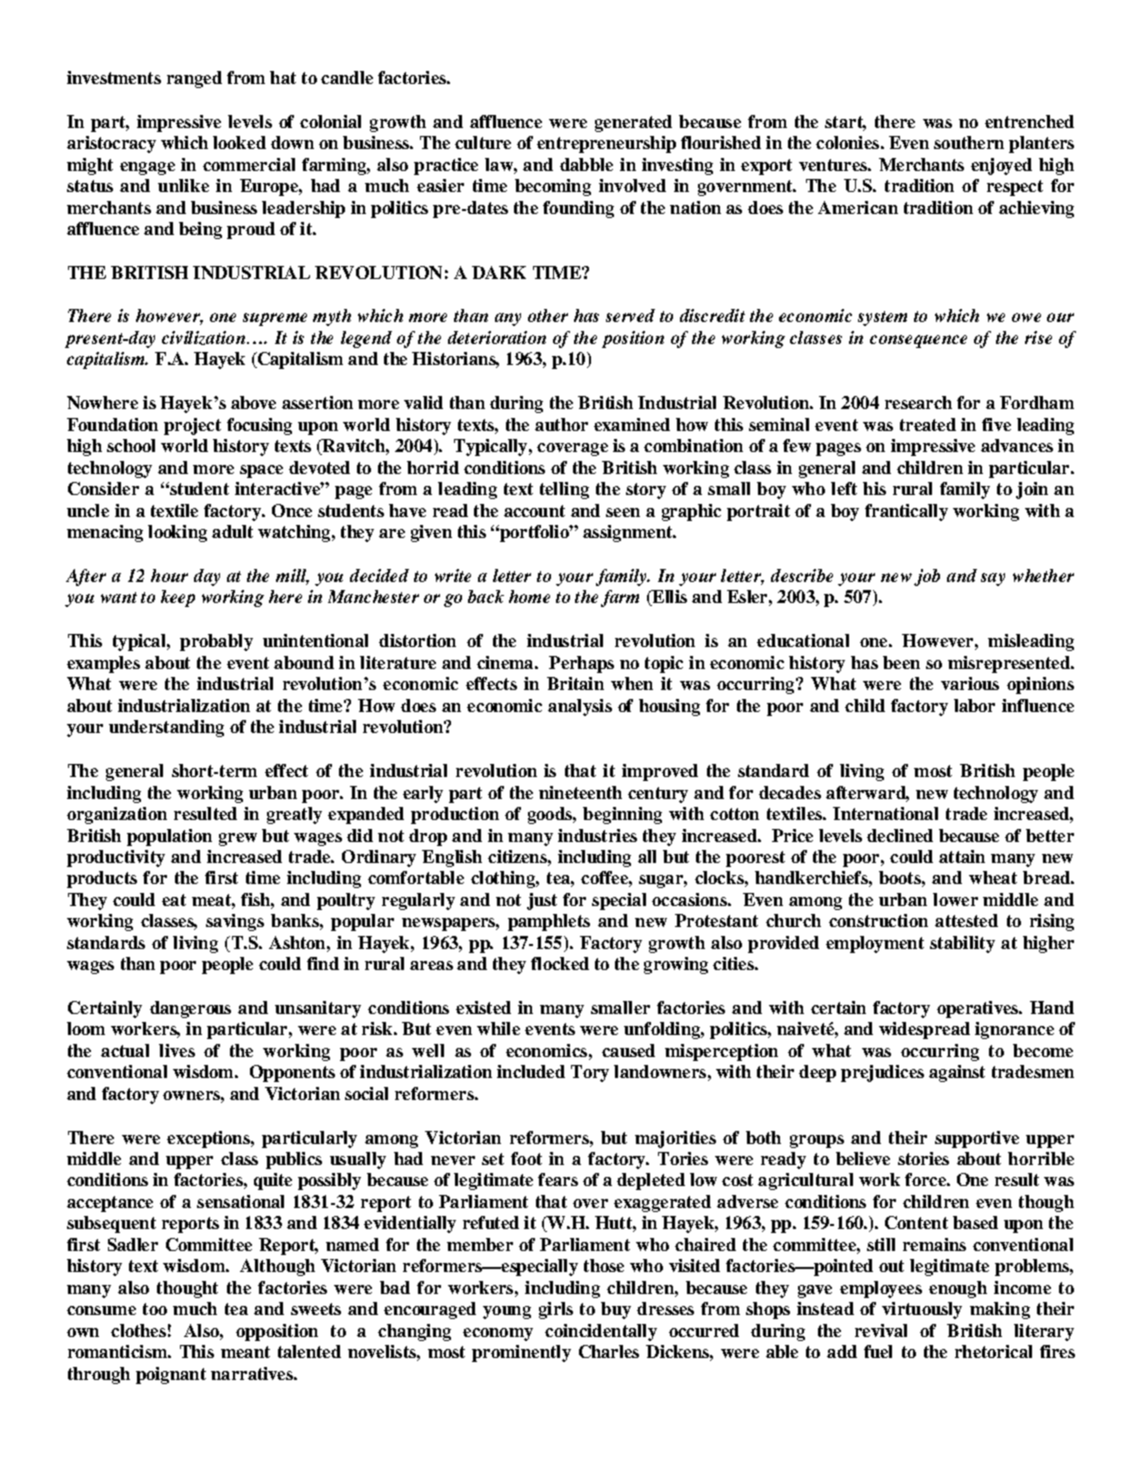  Describe the element at coordinates (245, 1352) in the screenshot. I see `meant` at that location.
